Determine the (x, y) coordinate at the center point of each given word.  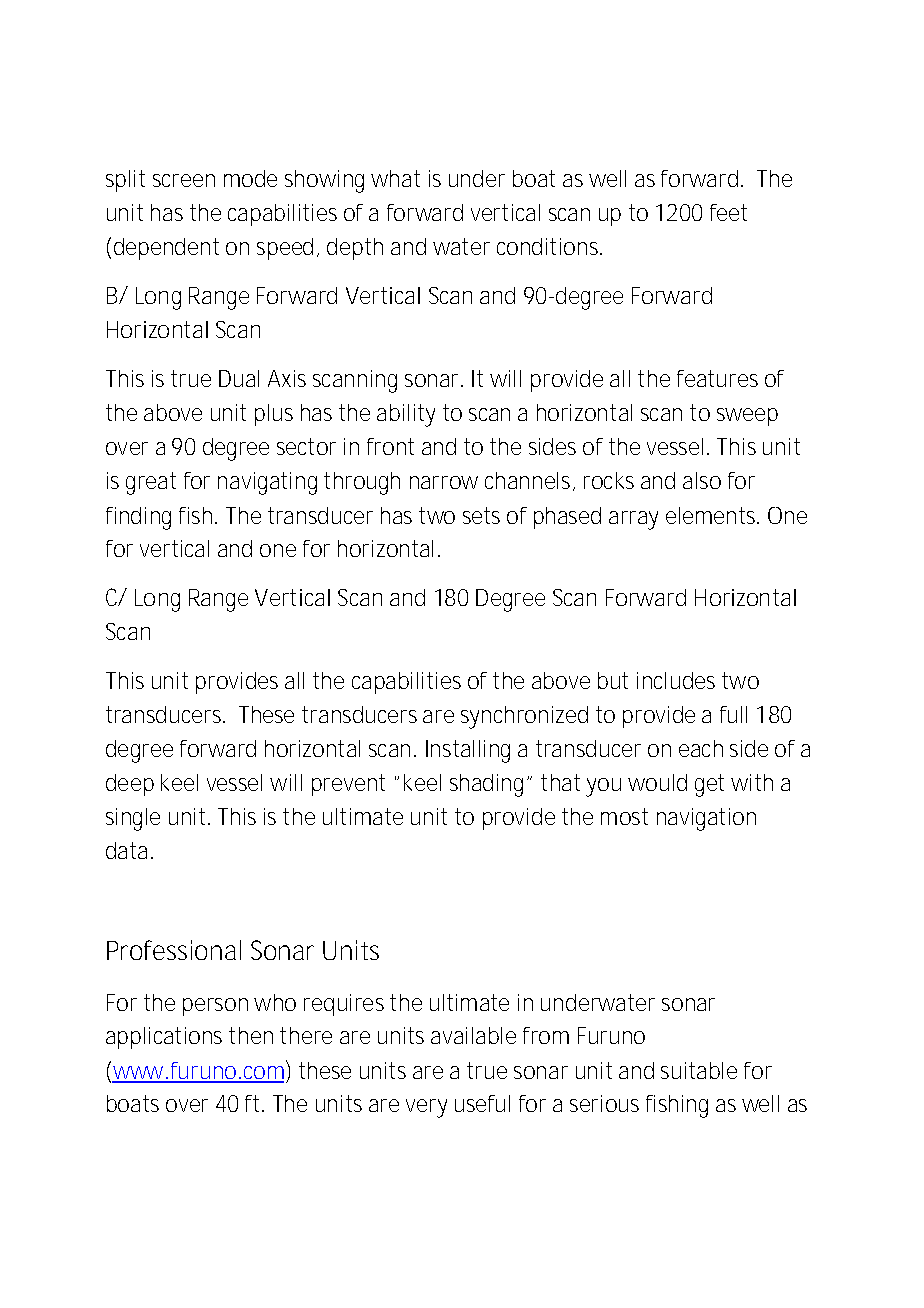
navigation (706, 819)
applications (164, 1038)
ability (406, 415)
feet (728, 212)
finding (138, 518)
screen (184, 180)
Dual (239, 378)
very (426, 1108)
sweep (747, 417)
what (395, 178)
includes (676, 680)
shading (489, 785)
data (129, 850)
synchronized (524, 717)
